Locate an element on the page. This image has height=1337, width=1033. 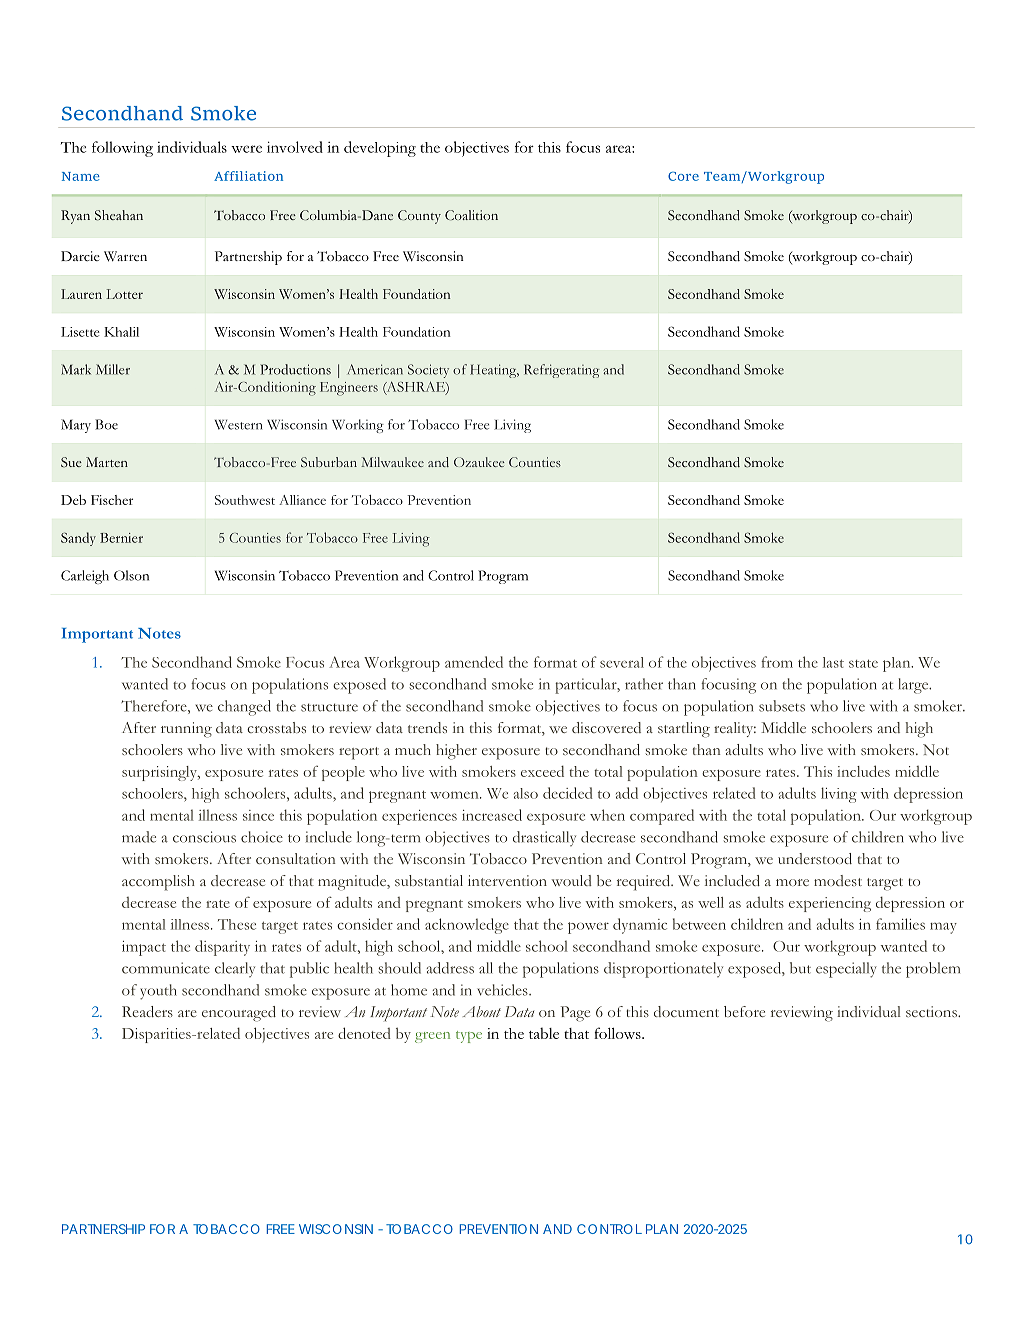
Core is located at coordinates (683, 176).
